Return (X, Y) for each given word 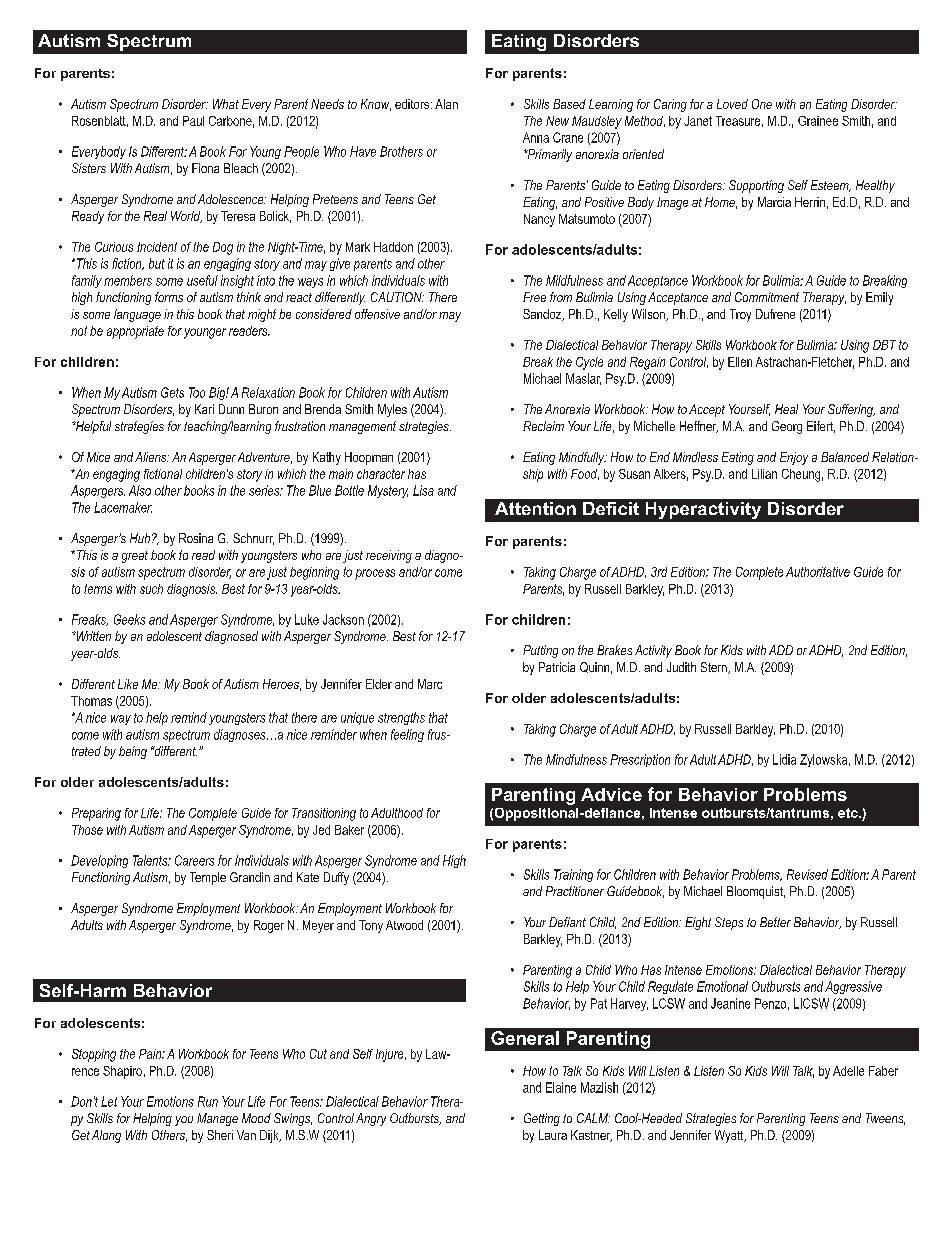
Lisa (423, 490)
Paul (193, 121)
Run (208, 1101)
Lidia (784, 759)
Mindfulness (576, 759)
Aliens (152, 457)
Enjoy (794, 458)
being (133, 752)
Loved (732, 104)
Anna (536, 137)
